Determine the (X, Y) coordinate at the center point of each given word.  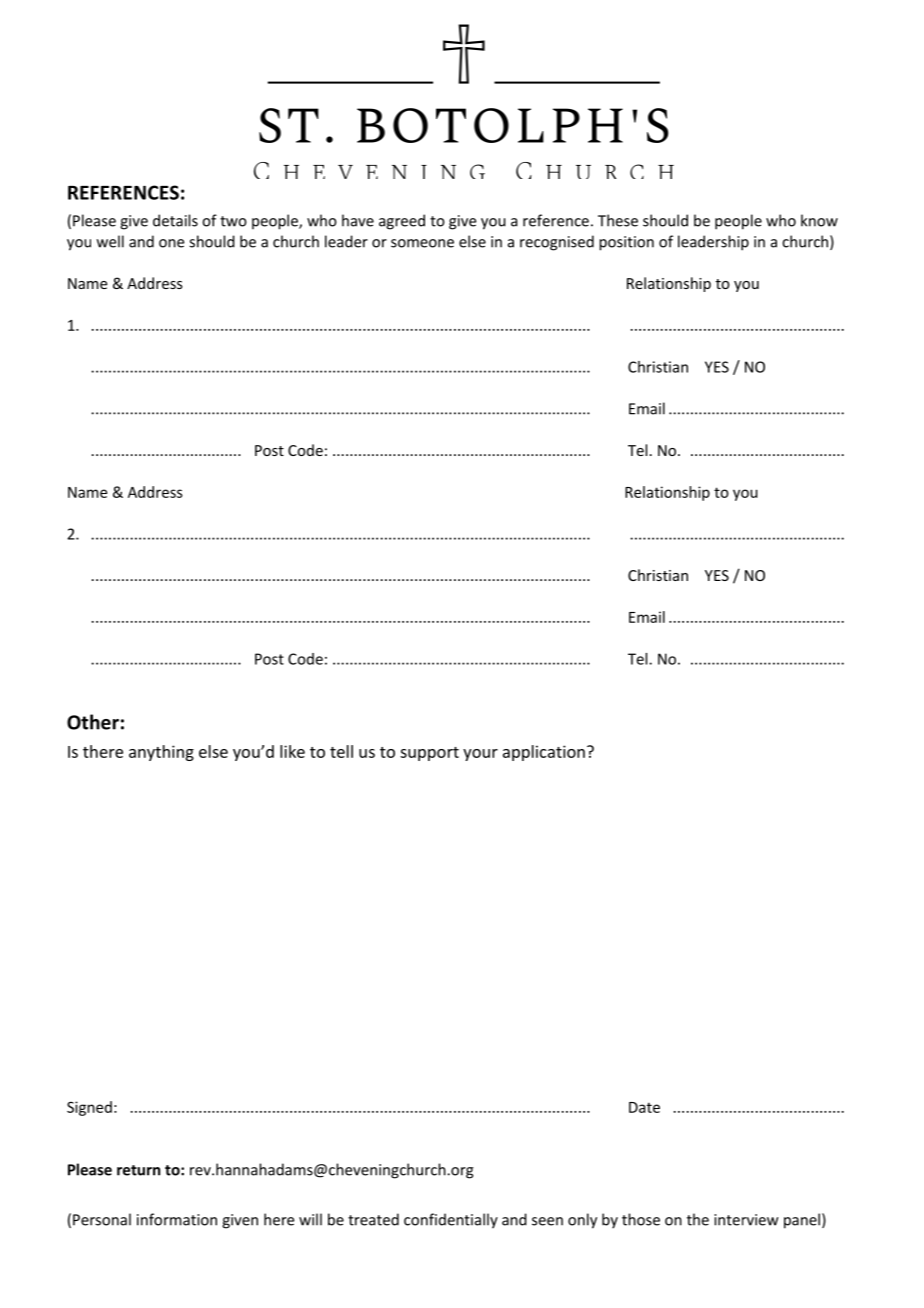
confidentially (451, 1221)
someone (422, 243)
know (819, 220)
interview (746, 1220)
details (175, 220)
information (177, 1219)
